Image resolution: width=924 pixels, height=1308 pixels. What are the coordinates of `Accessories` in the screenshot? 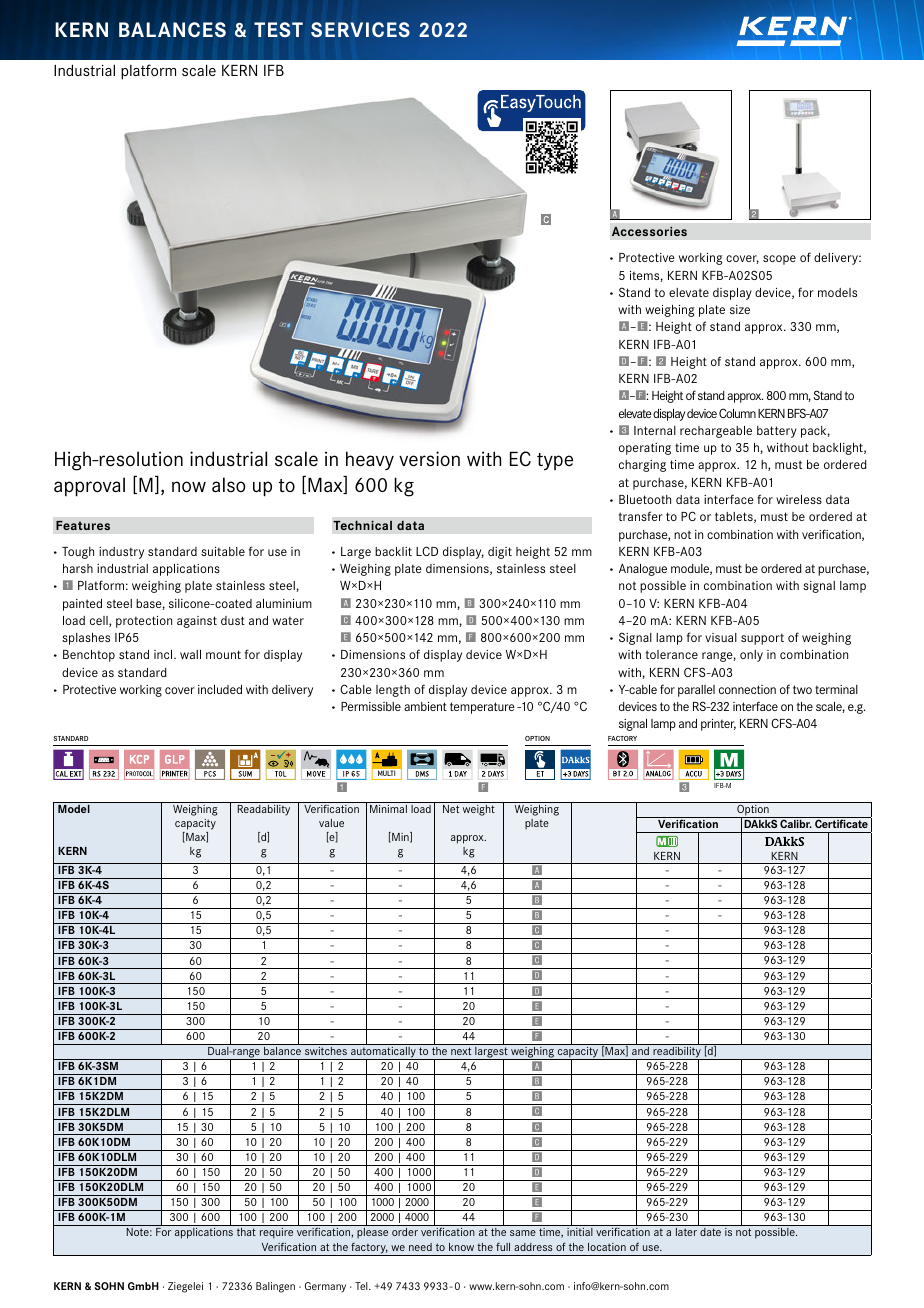 It's located at (649, 231).
